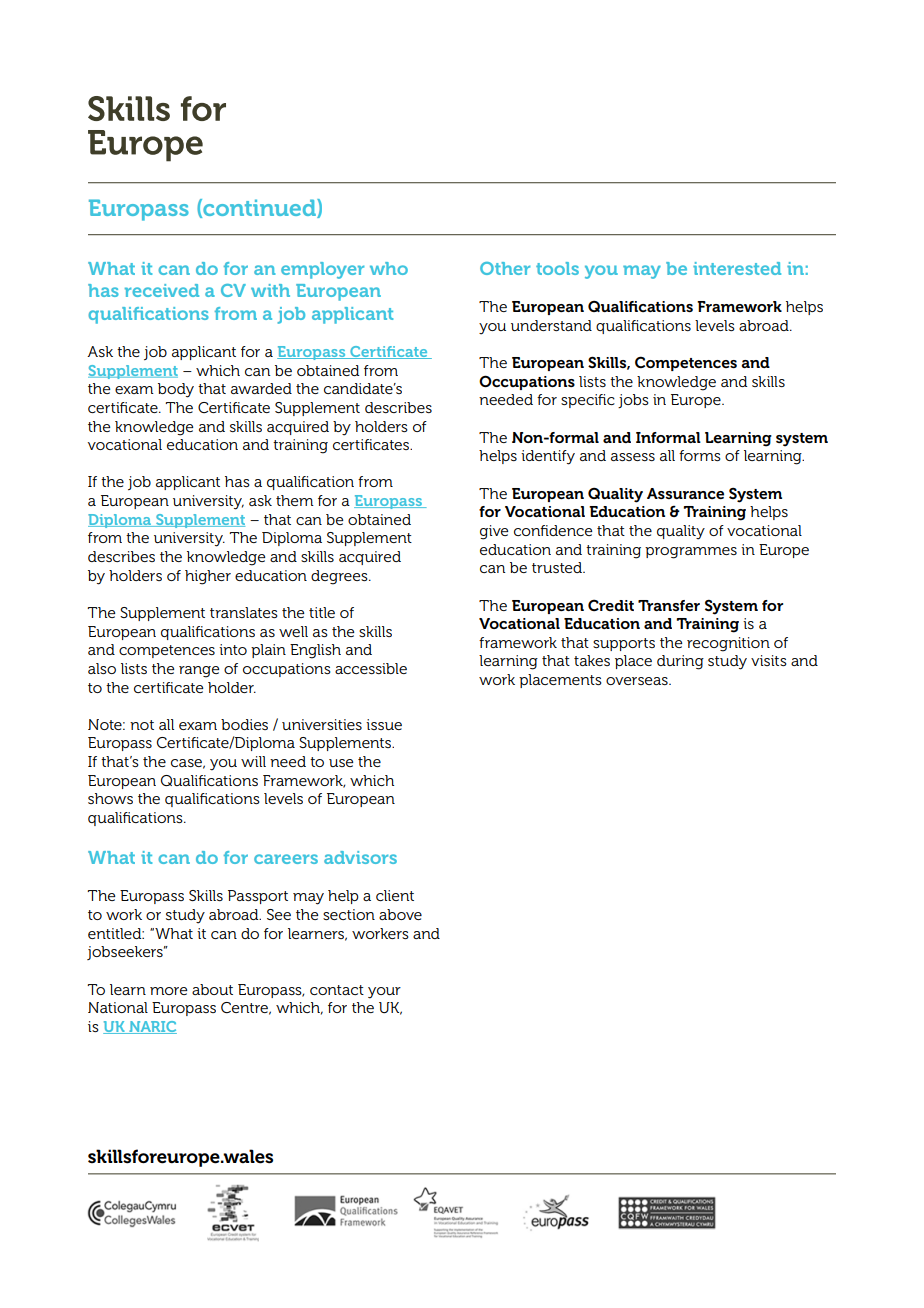  I want to click on interested, so click(737, 268).
